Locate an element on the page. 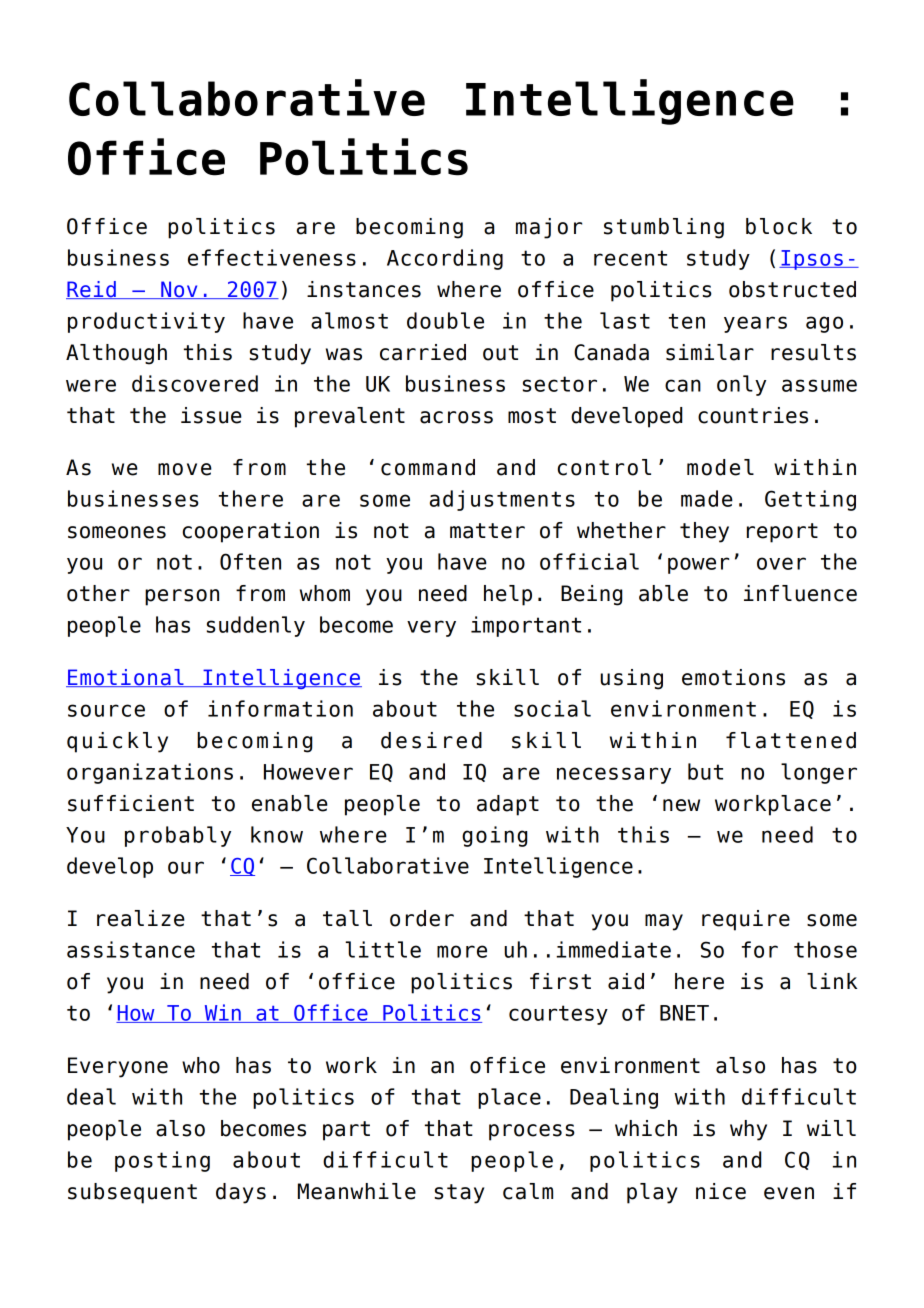 The height and width of the document is (1308, 924). probably is located at coordinates (178, 836).
